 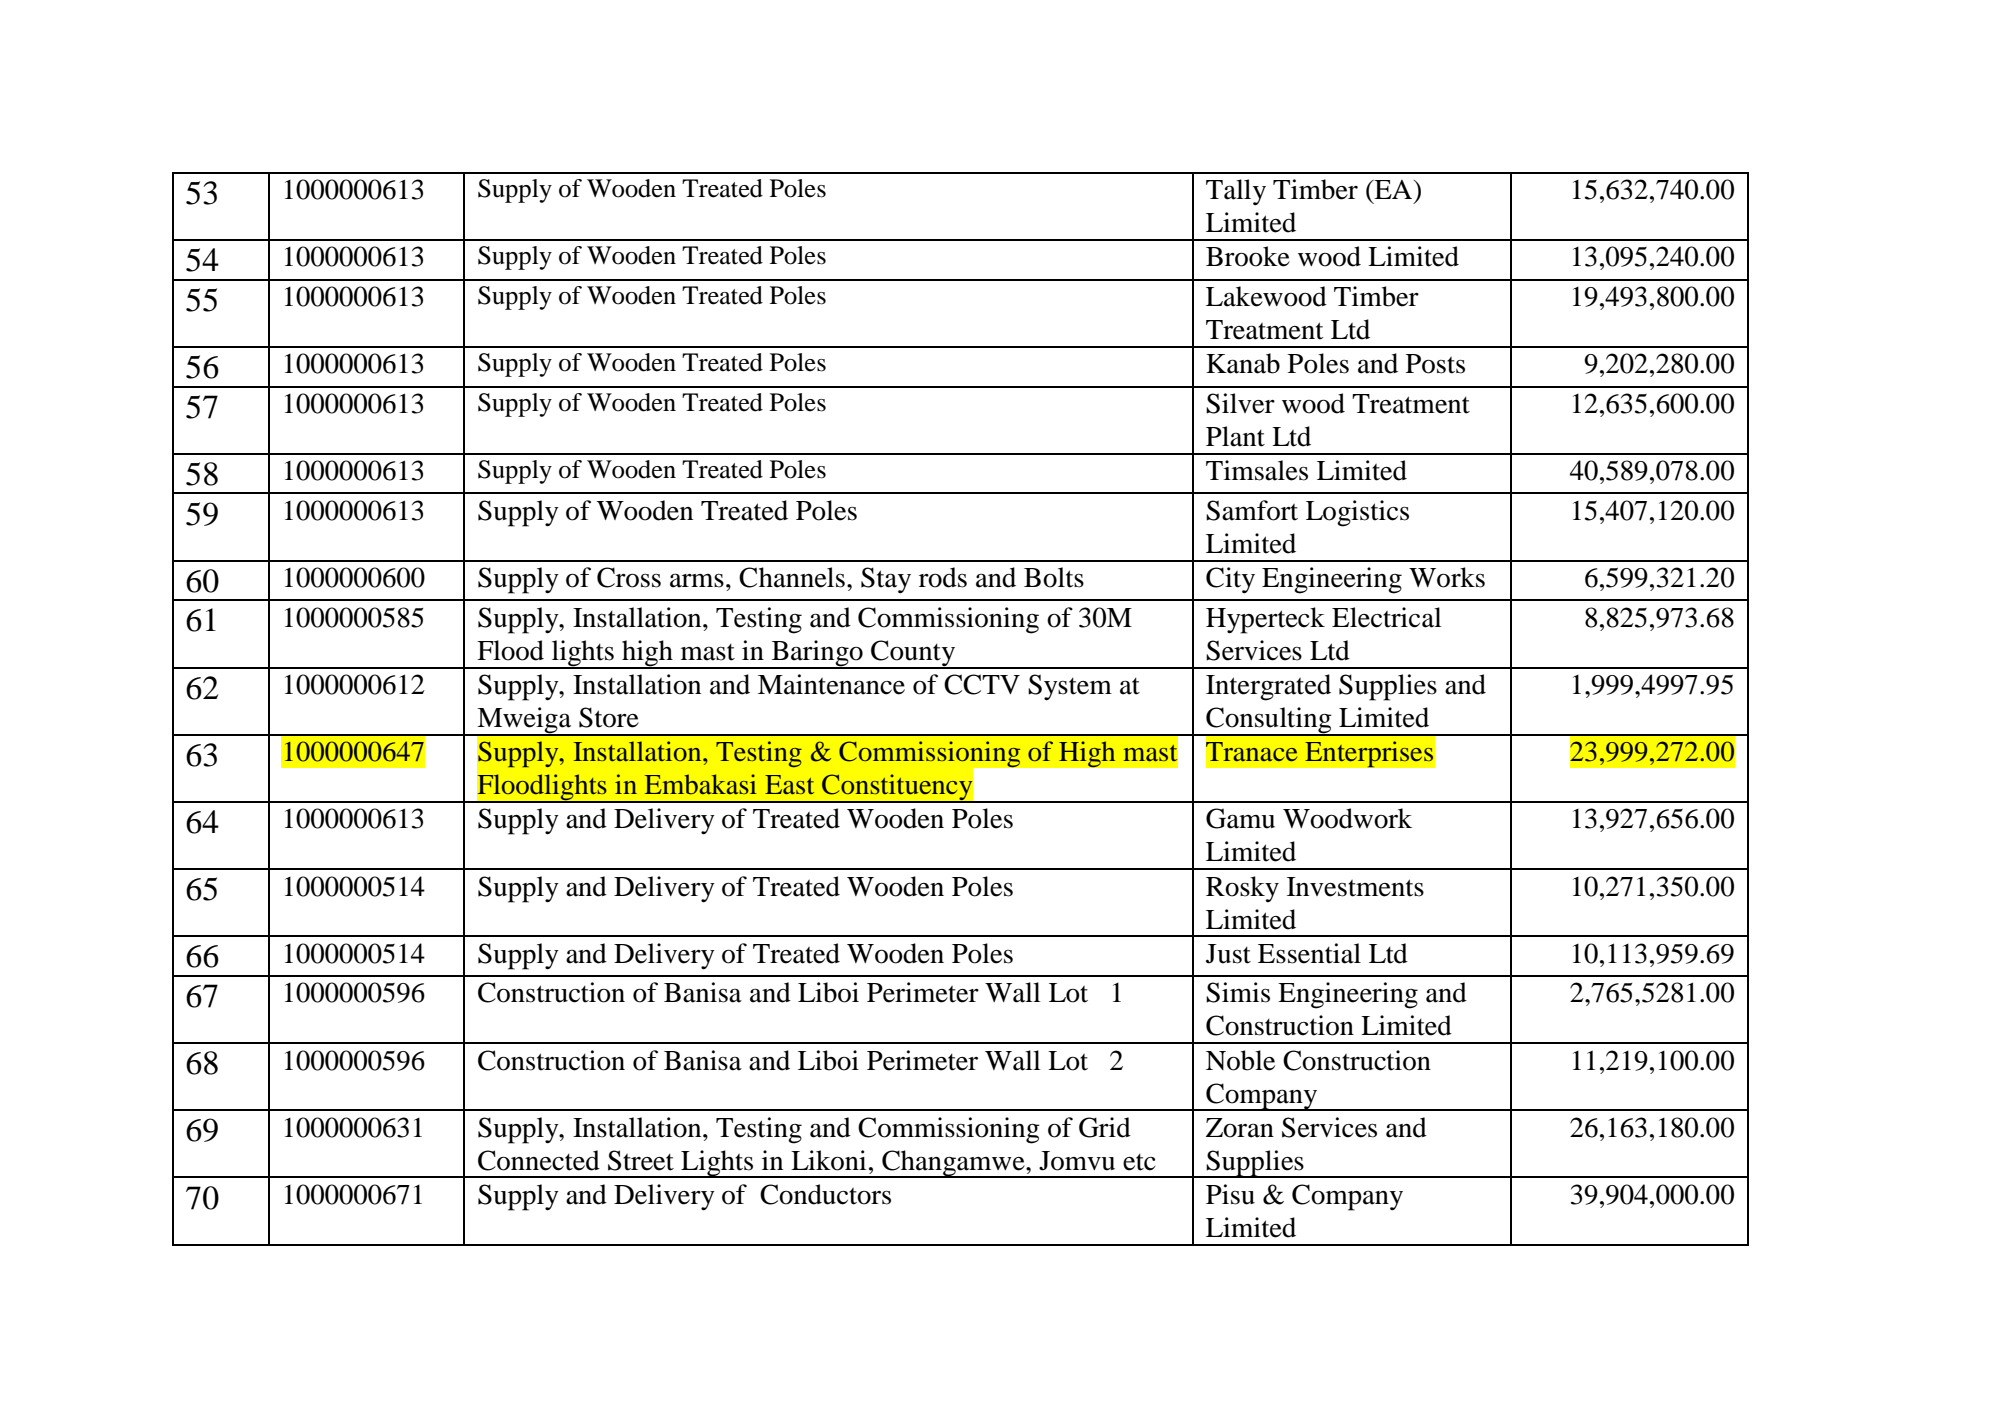 I want to click on Grid, so click(x=1105, y=1127).
